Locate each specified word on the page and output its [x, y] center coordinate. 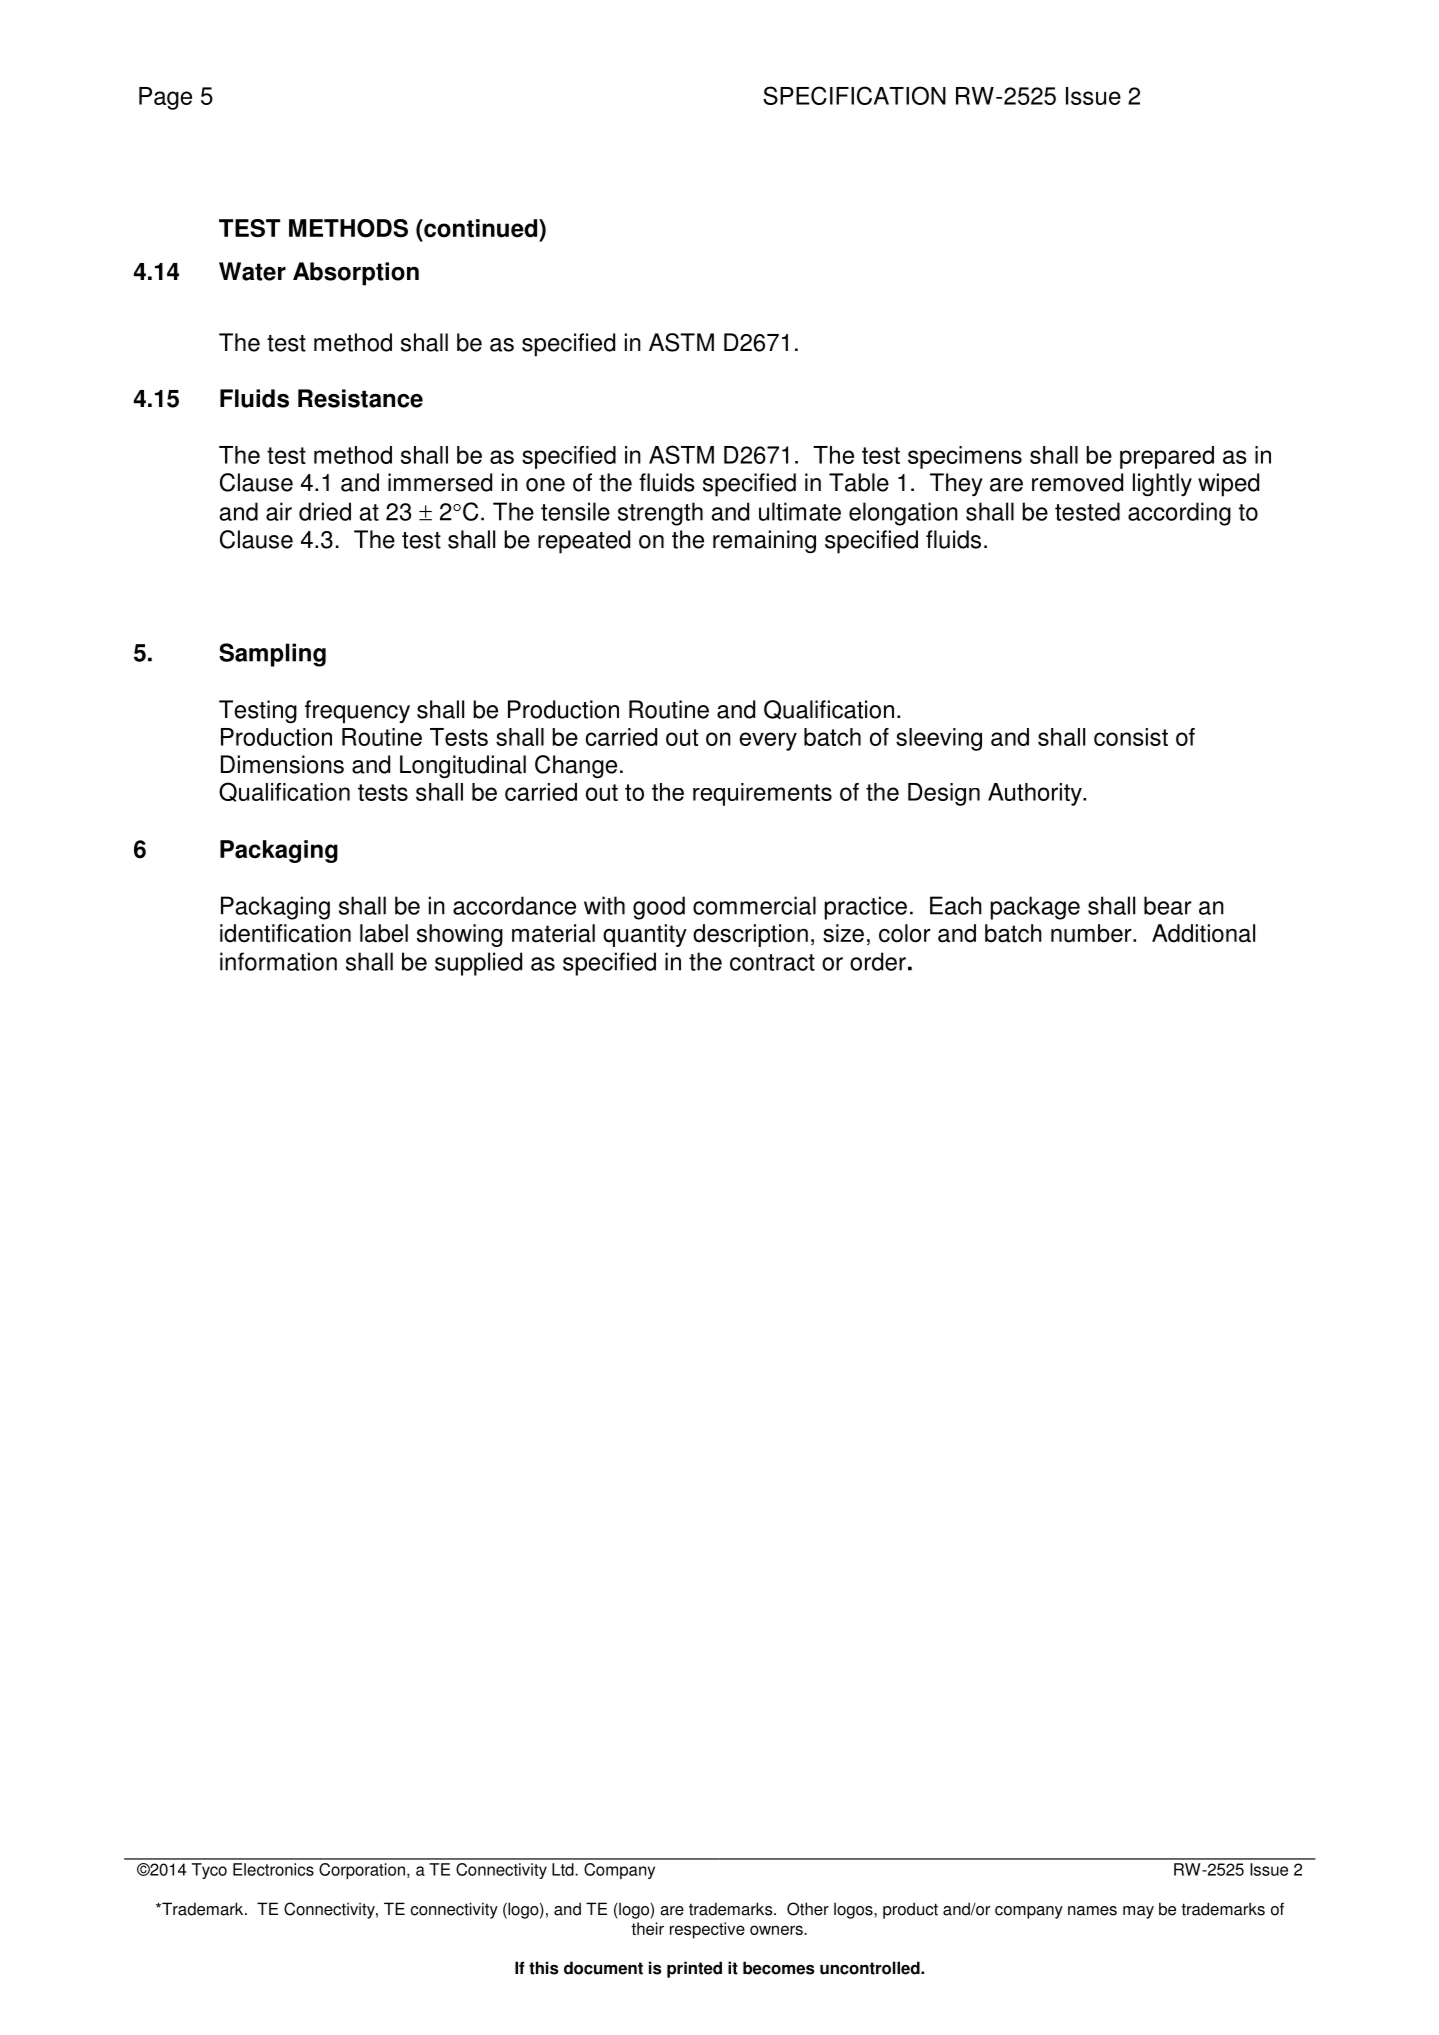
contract [772, 962]
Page [165, 98]
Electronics [273, 1869]
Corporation [362, 1871]
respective [707, 1930]
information [278, 961]
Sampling [272, 655]
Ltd [564, 1869]
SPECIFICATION [854, 95]
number [1092, 933]
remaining [764, 542]
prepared [1167, 457]
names [1092, 1911]
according [1179, 514]
